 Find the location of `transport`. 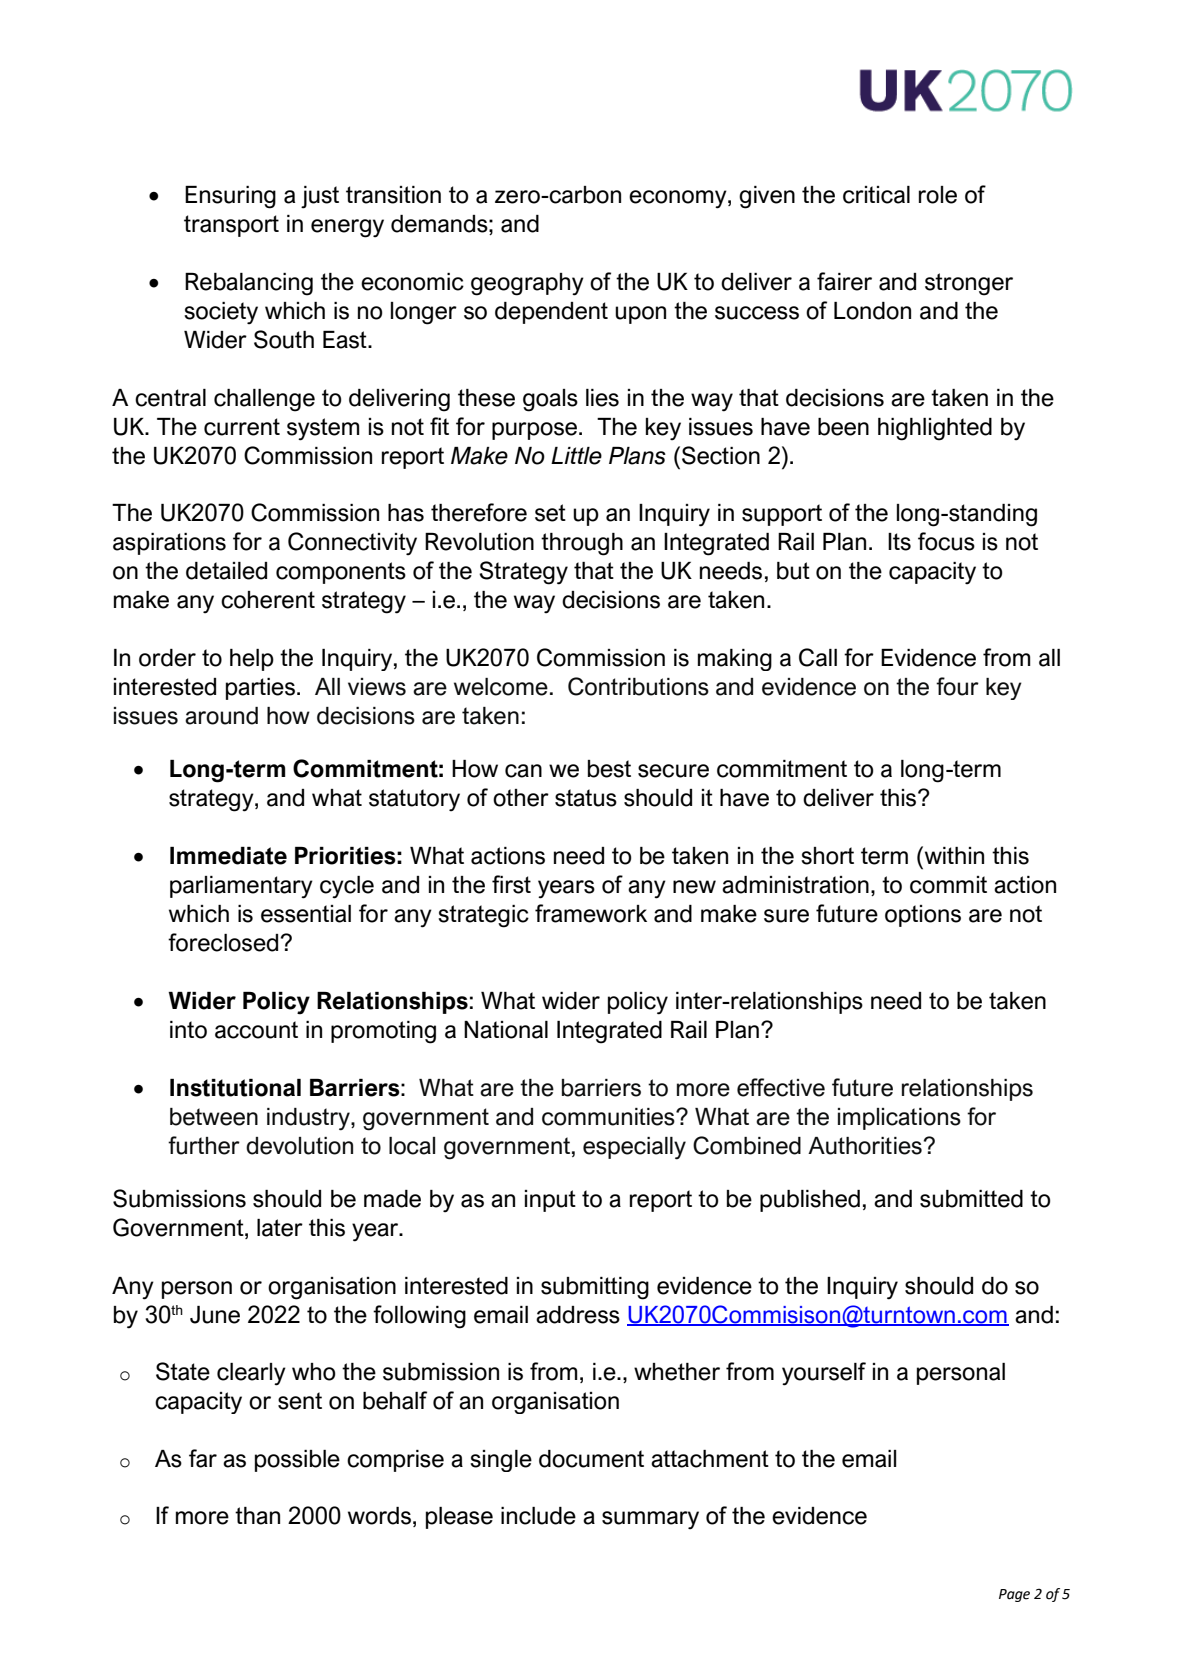

transport is located at coordinates (231, 226).
